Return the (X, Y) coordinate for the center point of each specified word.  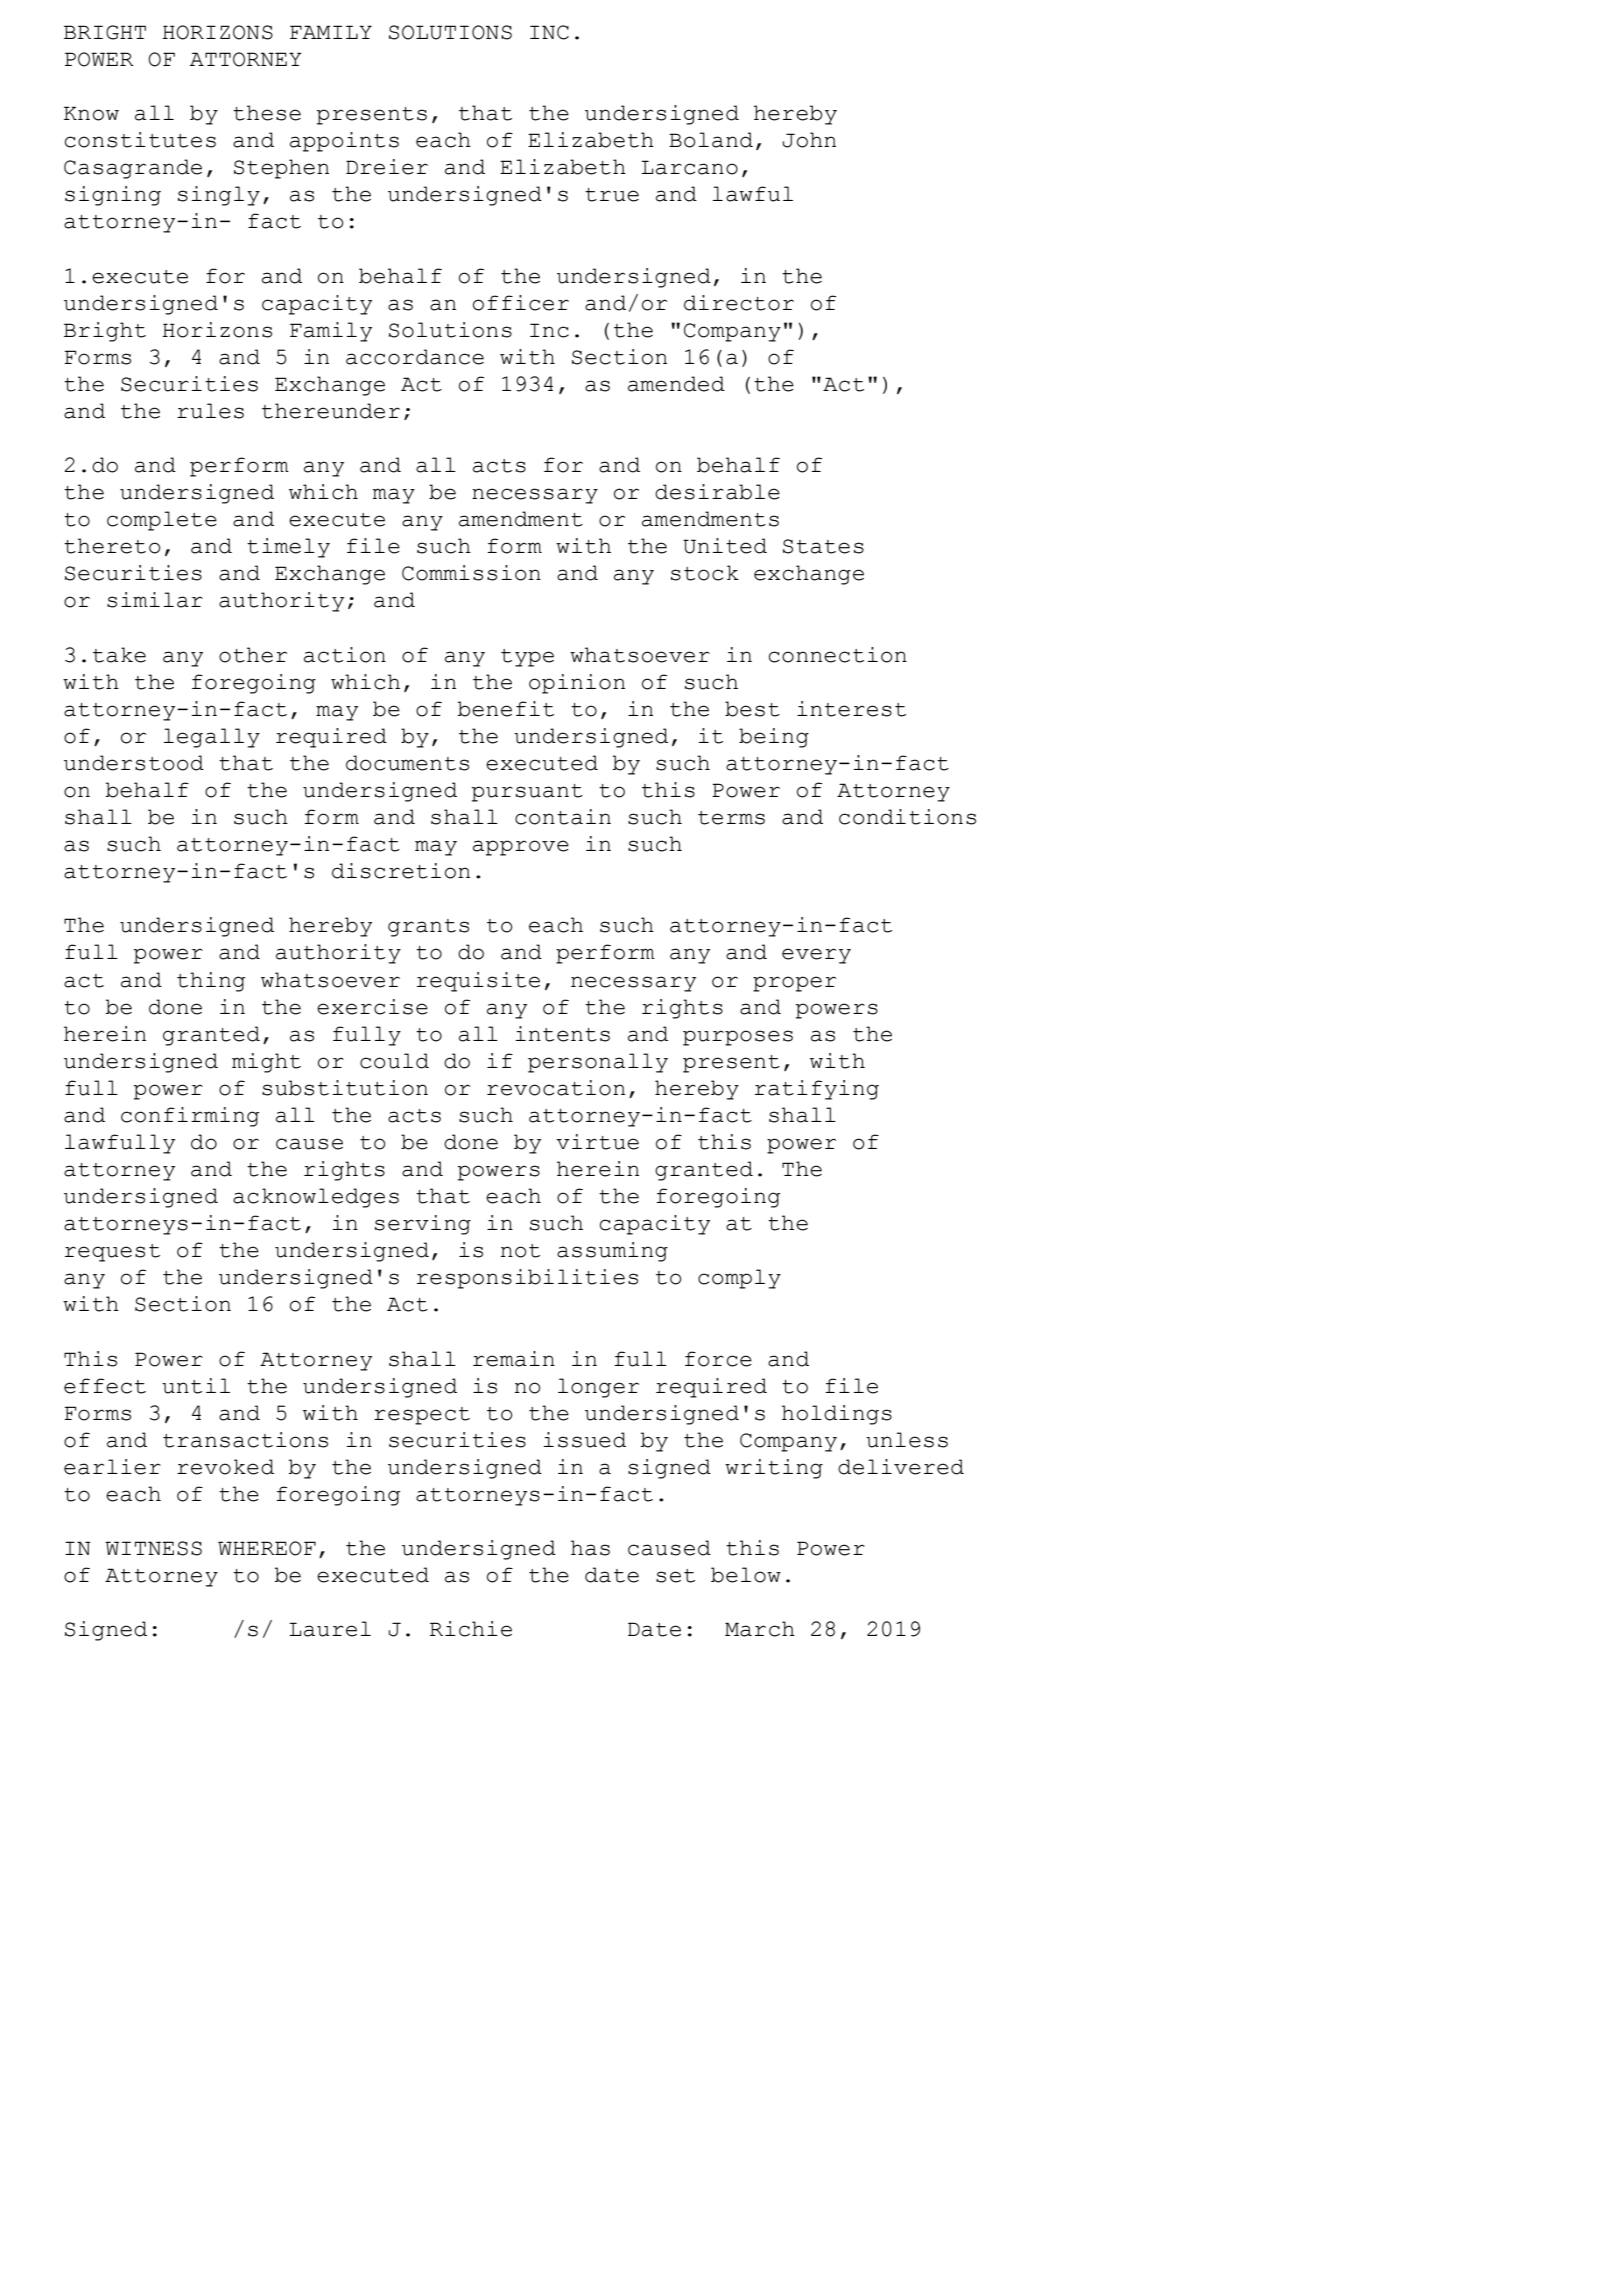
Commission (471, 573)
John (809, 140)
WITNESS (153, 1548)
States (823, 546)
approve (521, 848)
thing (211, 982)
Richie (471, 1629)
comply (739, 1279)
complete (162, 521)
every (816, 956)
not (520, 1251)
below (746, 1575)
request (112, 1253)
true (612, 195)
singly (219, 196)
